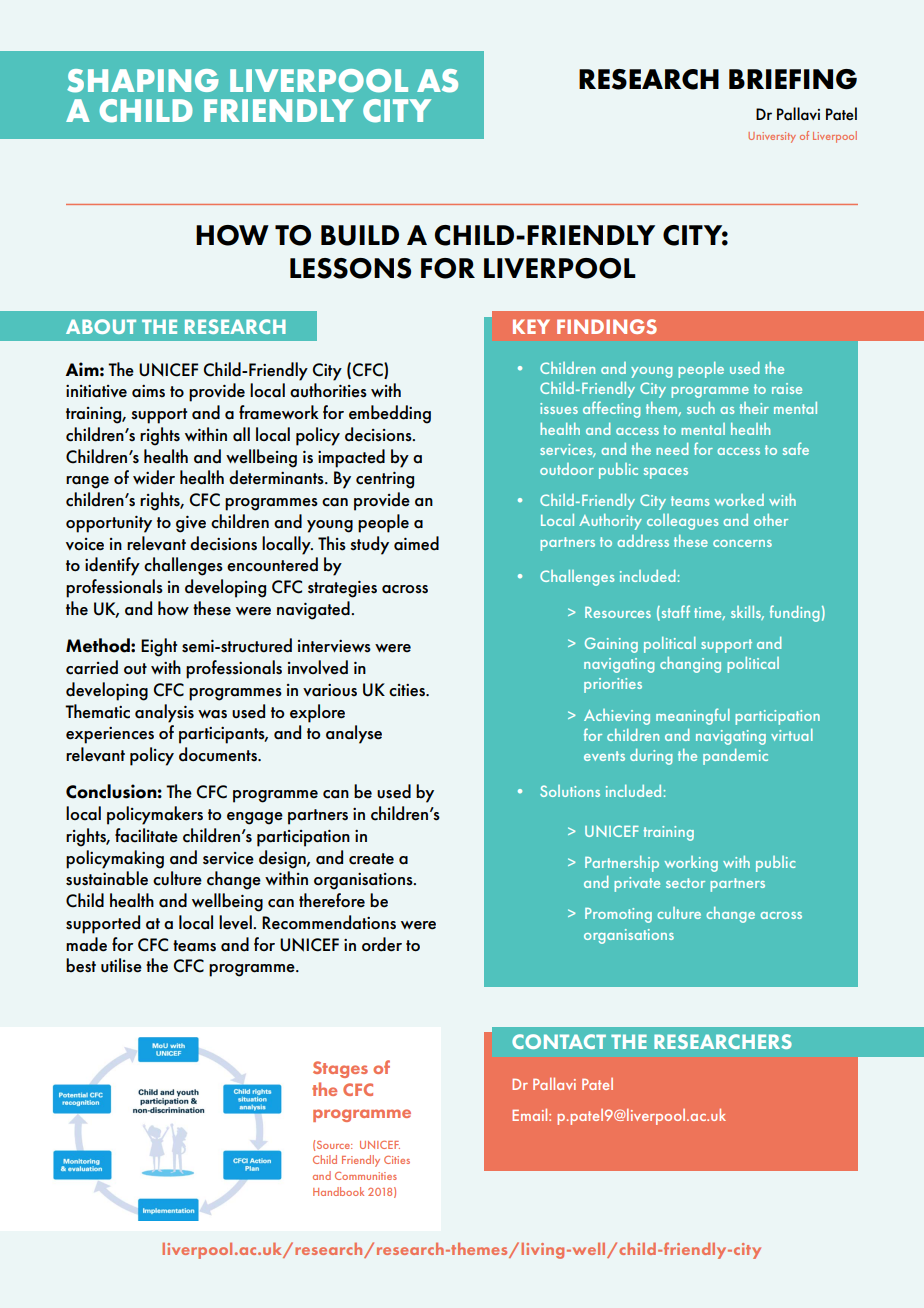  I want to click on Handbook, so click(338, 1191).
